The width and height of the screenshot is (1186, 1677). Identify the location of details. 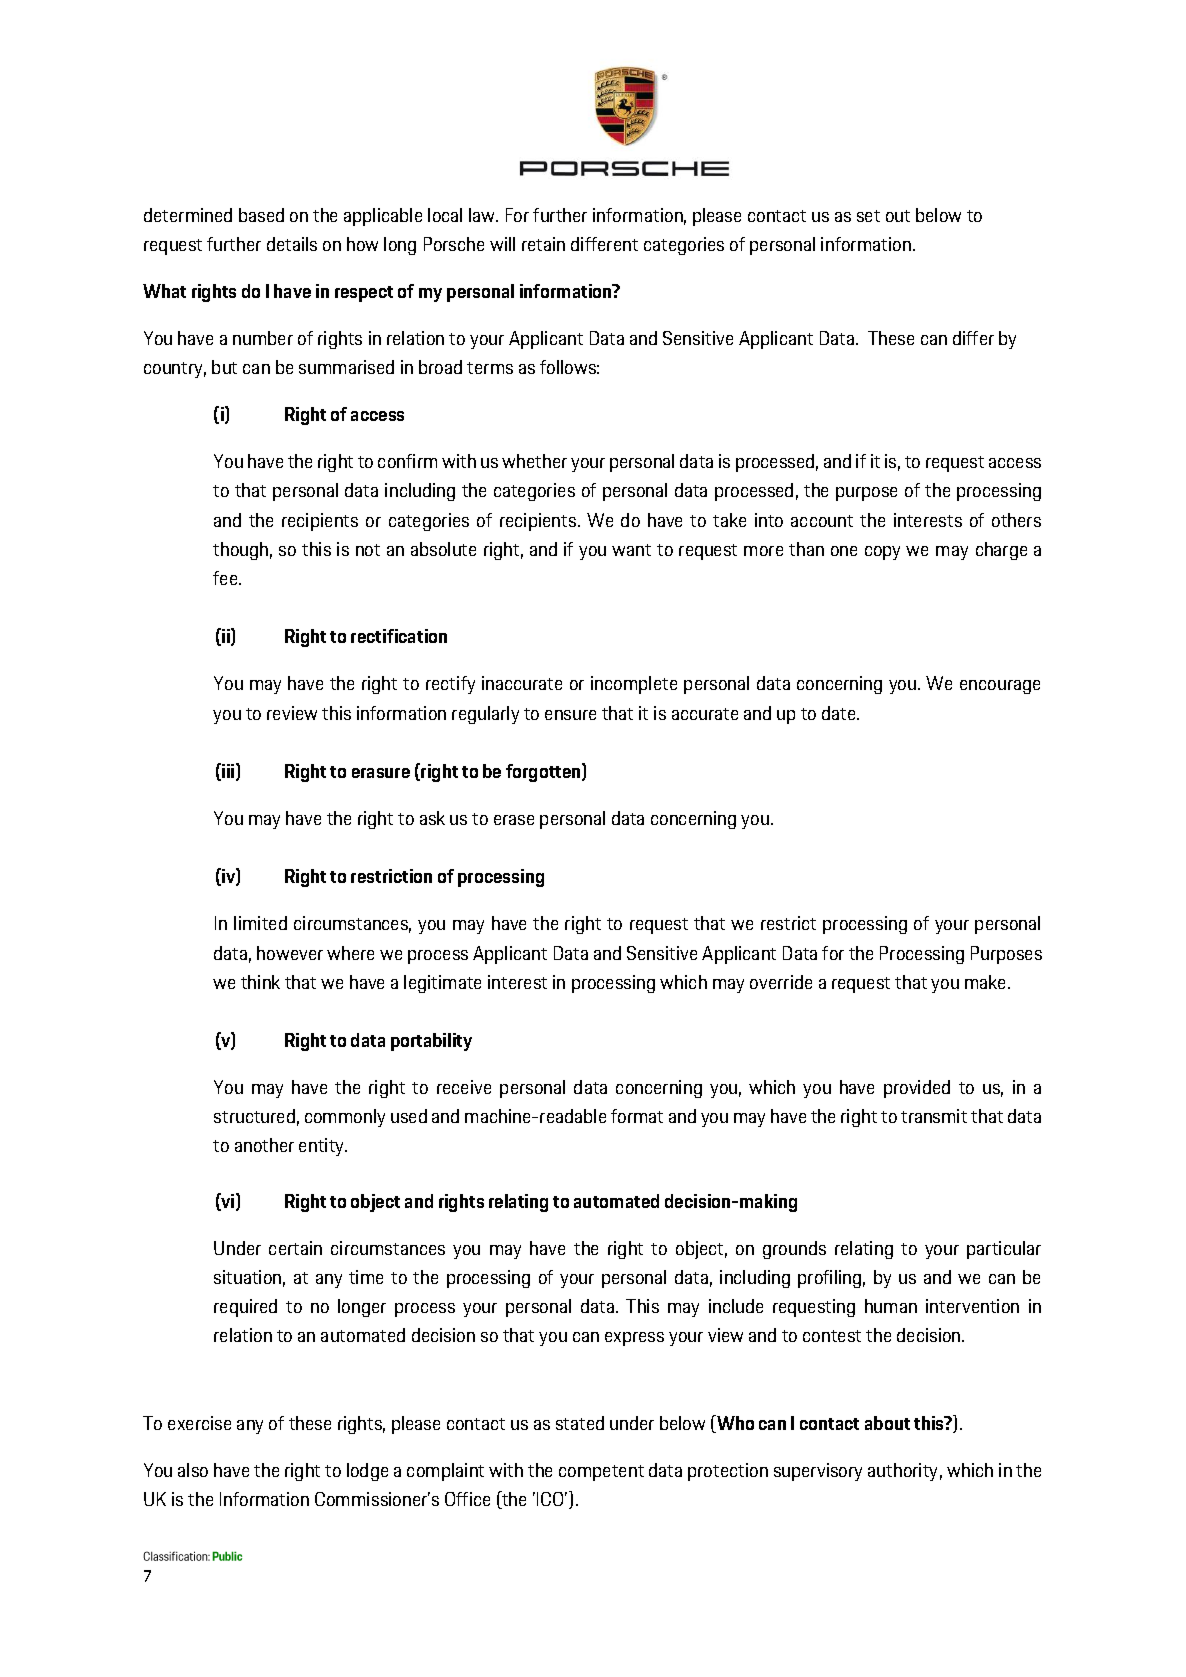
(292, 244).
